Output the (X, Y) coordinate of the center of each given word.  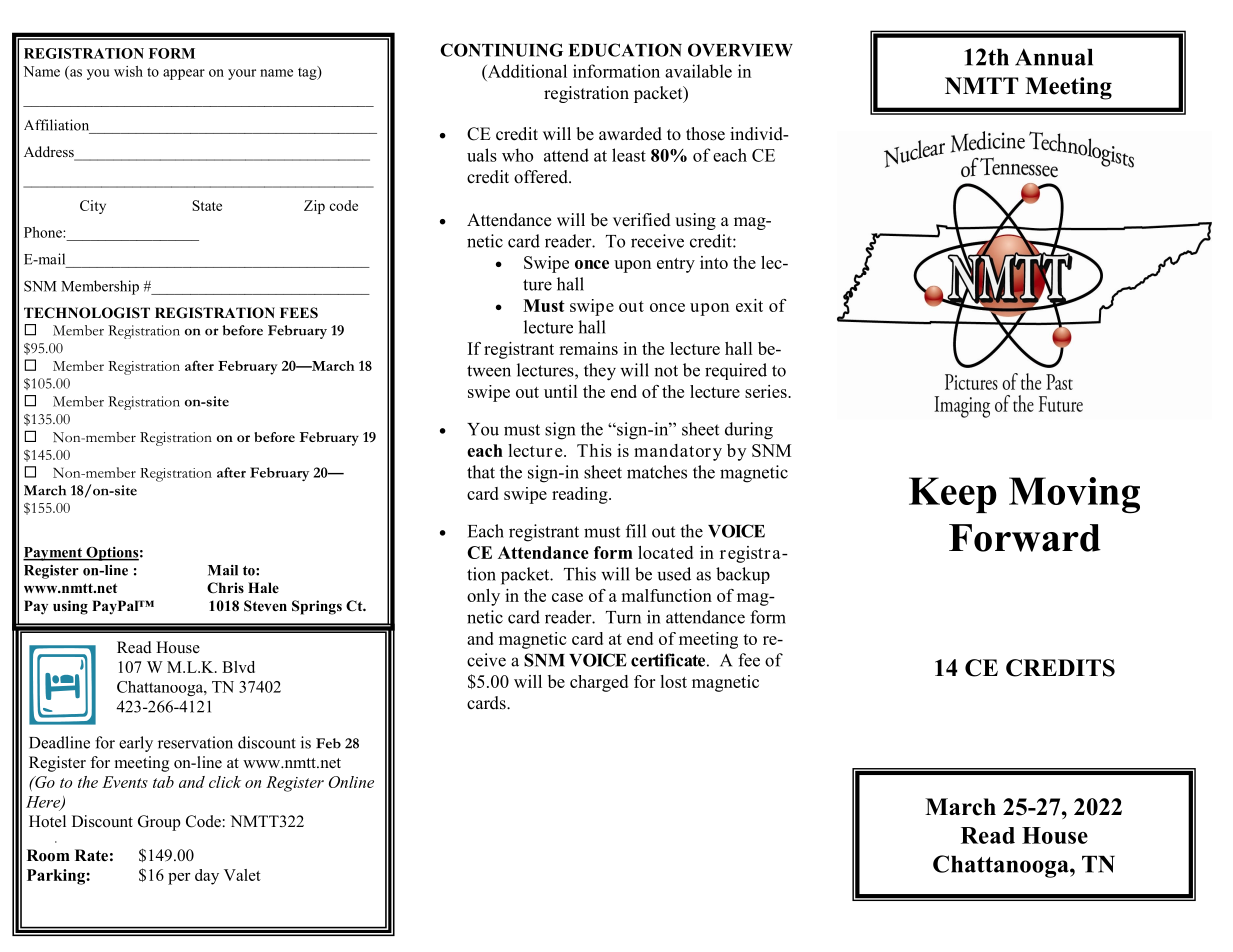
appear (184, 74)
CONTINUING (501, 50)
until (561, 391)
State (207, 205)
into (714, 262)
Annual (1054, 57)
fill (636, 531)
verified (642, 220)
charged (599, 683)
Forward (1025, 538)
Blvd (238, 667)
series (767, 391)
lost (673, 681)
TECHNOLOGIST (87, 313)
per (179, 879)
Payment (53, 554)
